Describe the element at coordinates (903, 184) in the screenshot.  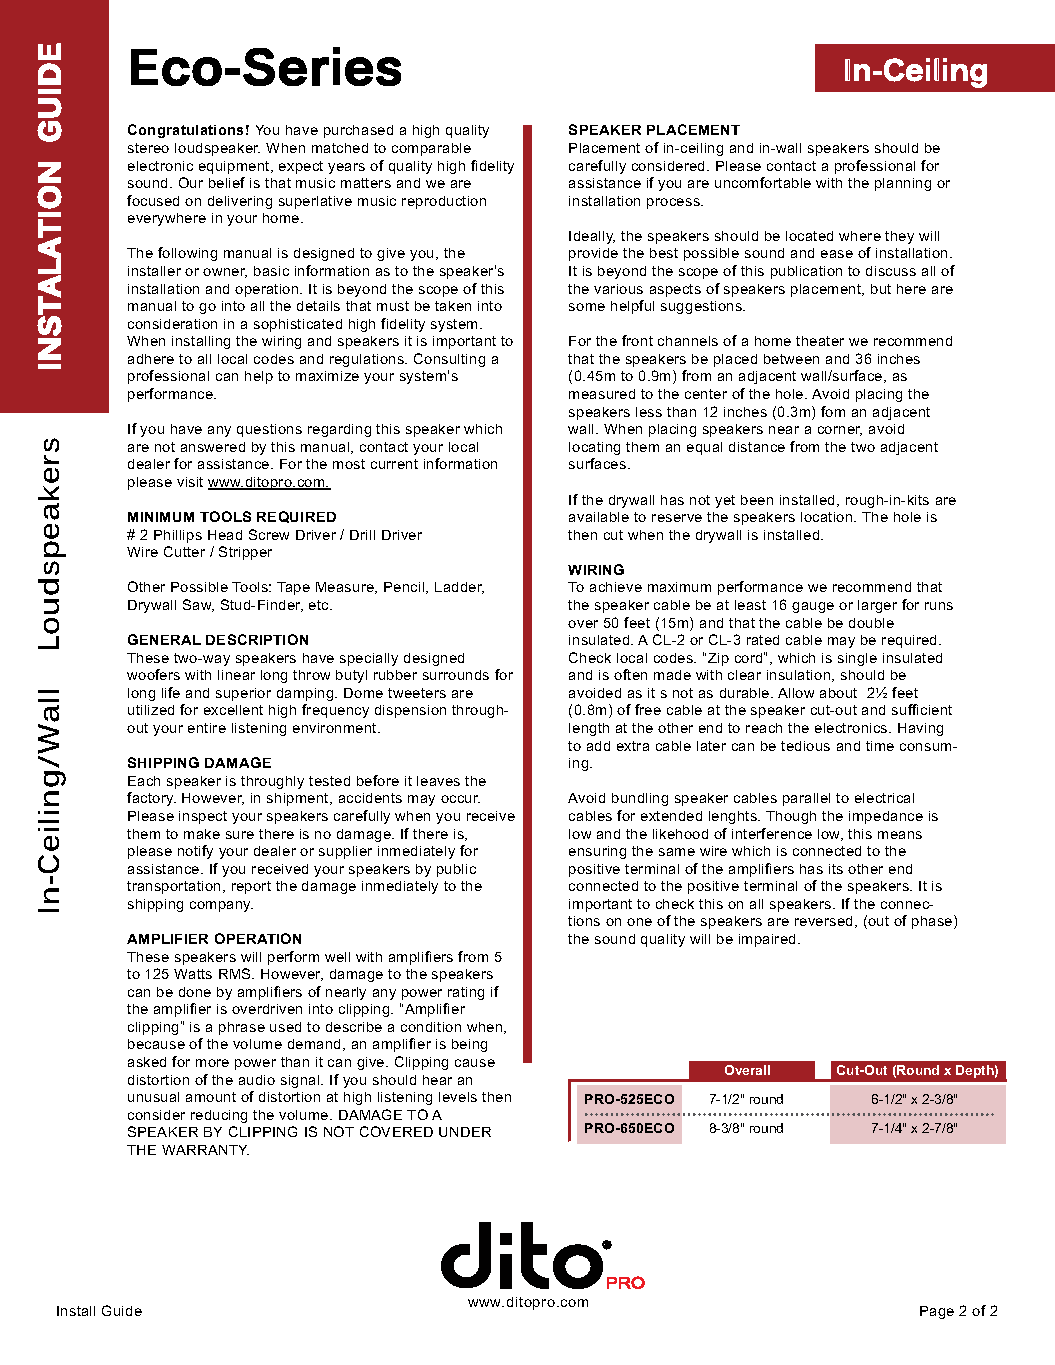
I see `planning` at that location.
